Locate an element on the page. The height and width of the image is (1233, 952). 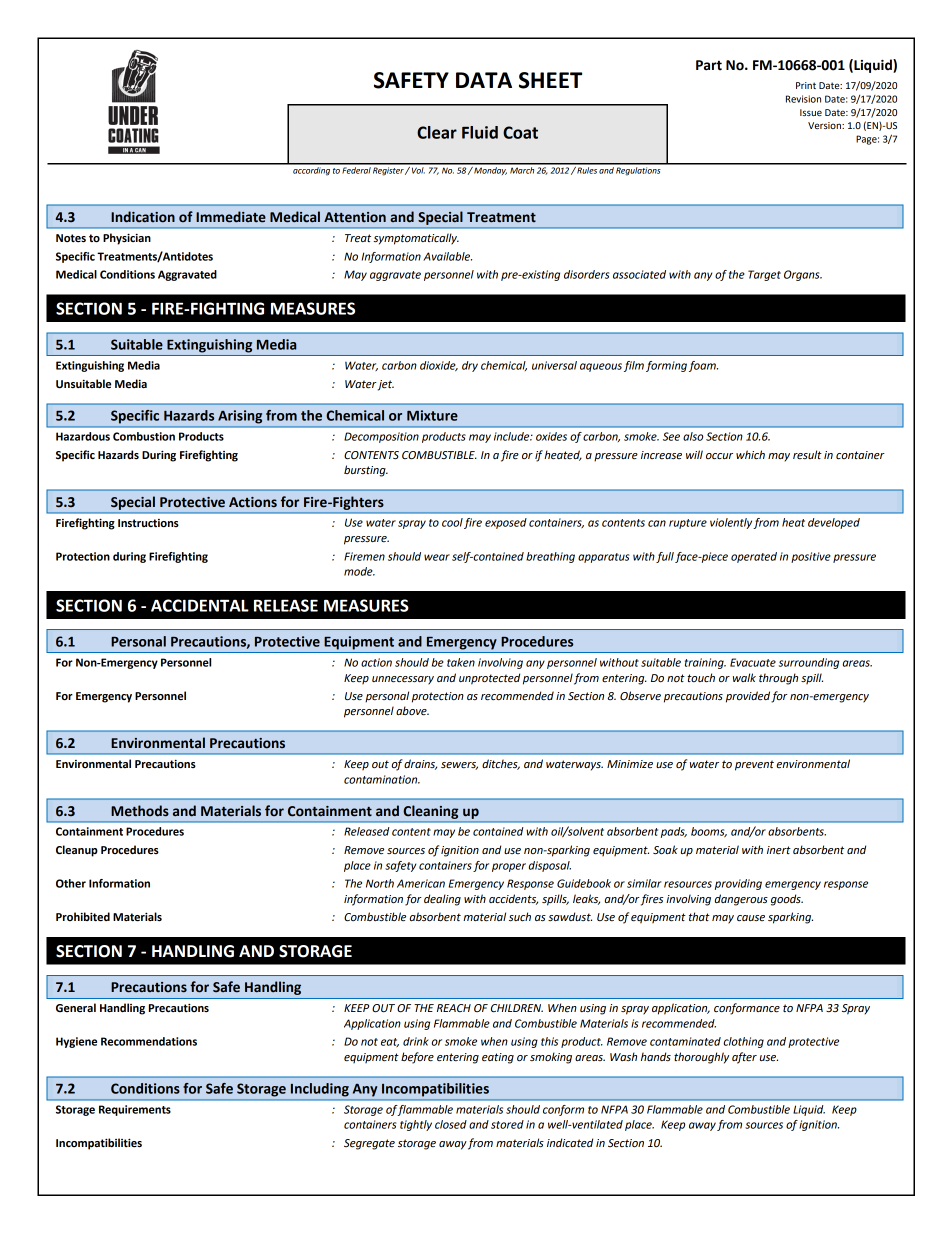
DATA is located at coordinates (484, 80).
